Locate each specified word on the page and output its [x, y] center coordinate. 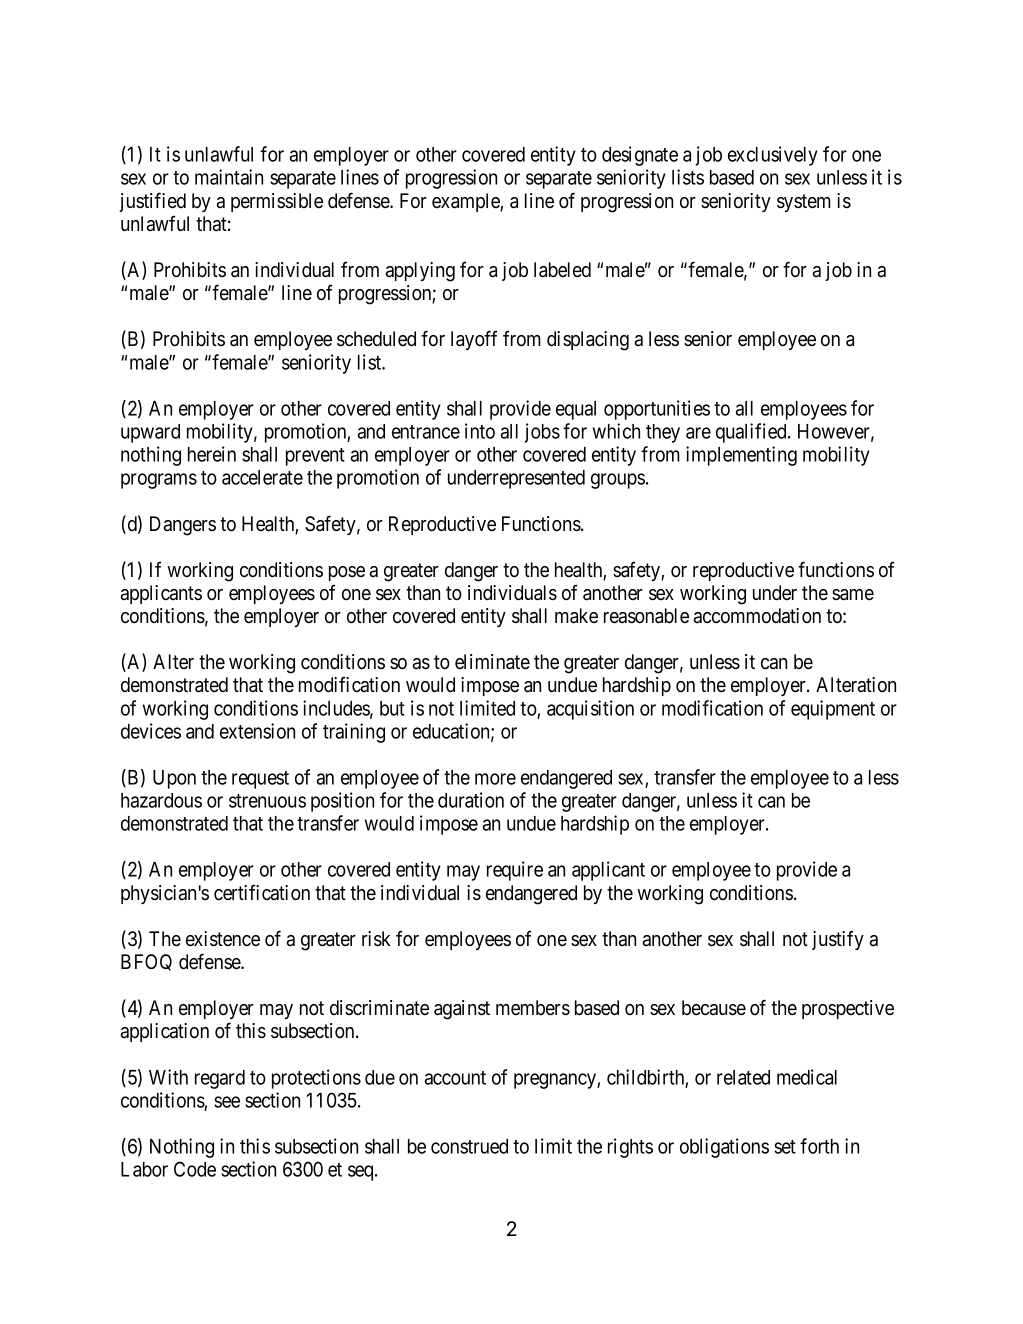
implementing [741, 456]
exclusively [773, 156]
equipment [833, 710]
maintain [229, 177]
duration [471, 800]
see [227, 1102]
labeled [562, 270]
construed [469, 1146]
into [480, 431]
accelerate [262, 477]
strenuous [267, 801]
